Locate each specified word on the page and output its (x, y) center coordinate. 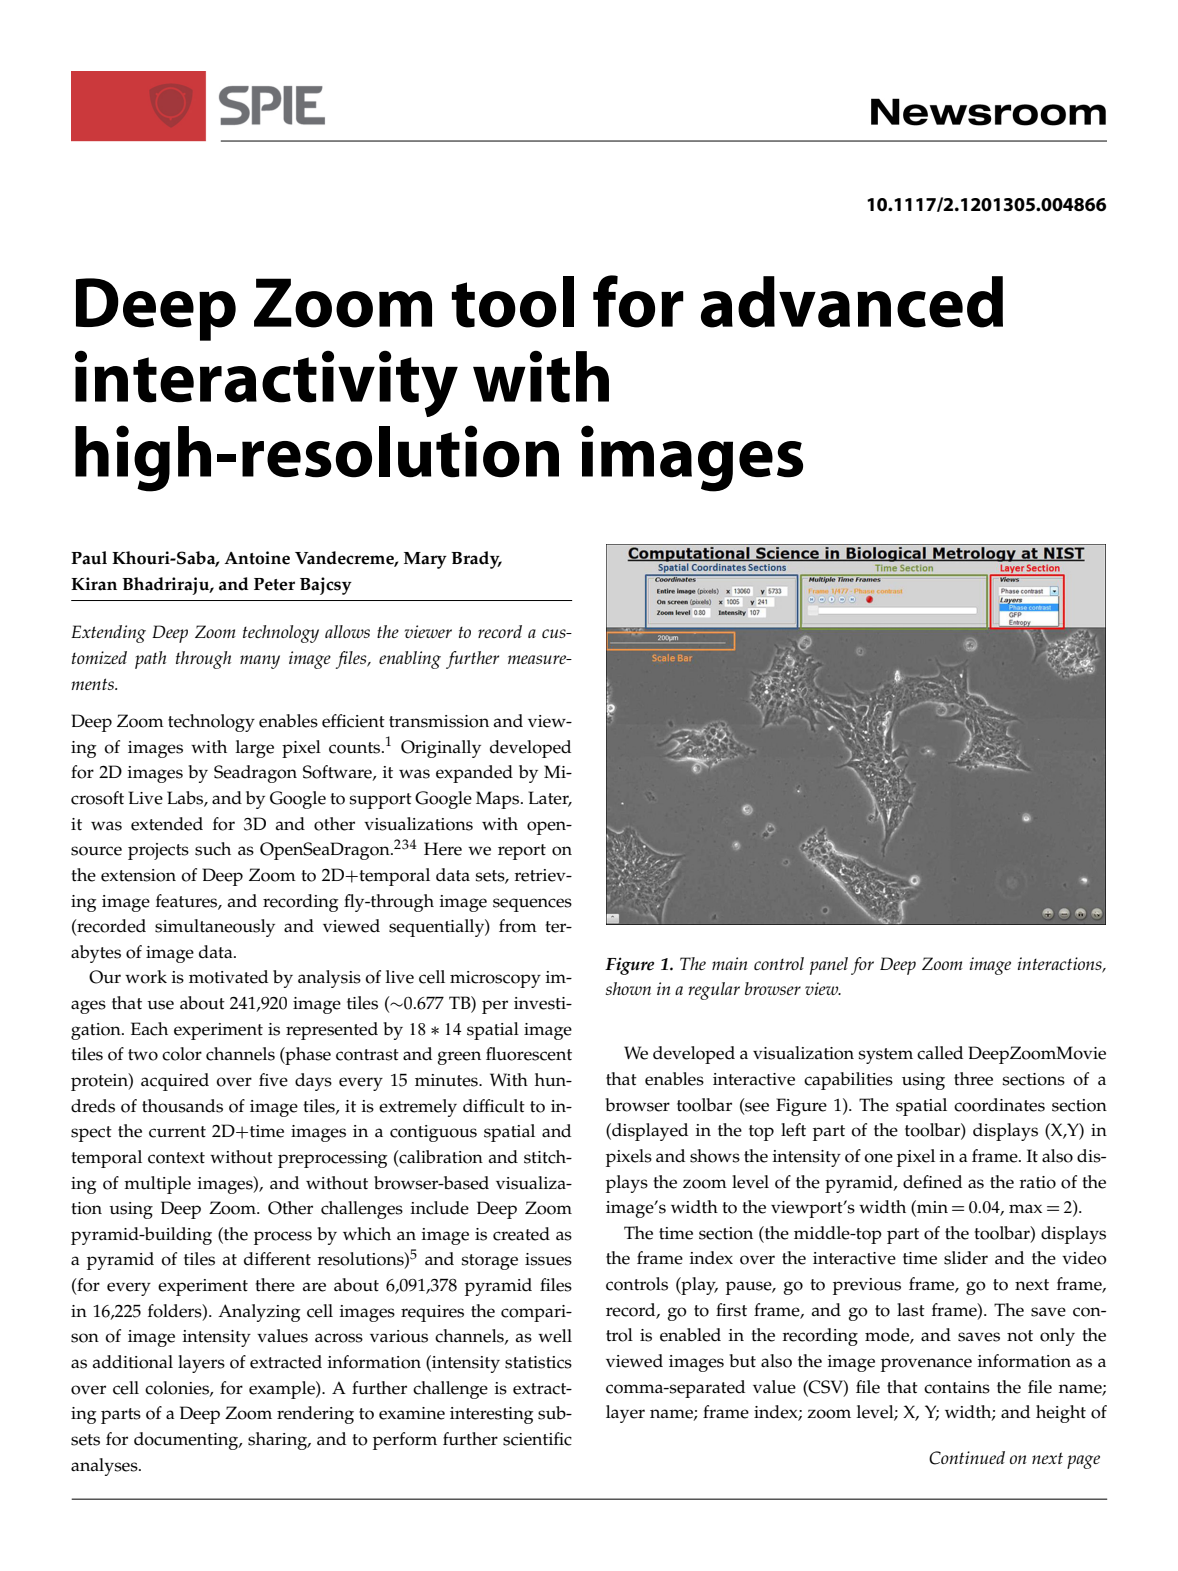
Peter (274, 584)
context (176, 1158)
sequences (532, 905)
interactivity (266, 383)
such (213, 849)
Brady (476, 560)
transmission (439, 721)
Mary (425, 560)
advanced (852, 302)
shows (715, 1156)
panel (829, 966)
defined (932, 1182)
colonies (178, 1388)
